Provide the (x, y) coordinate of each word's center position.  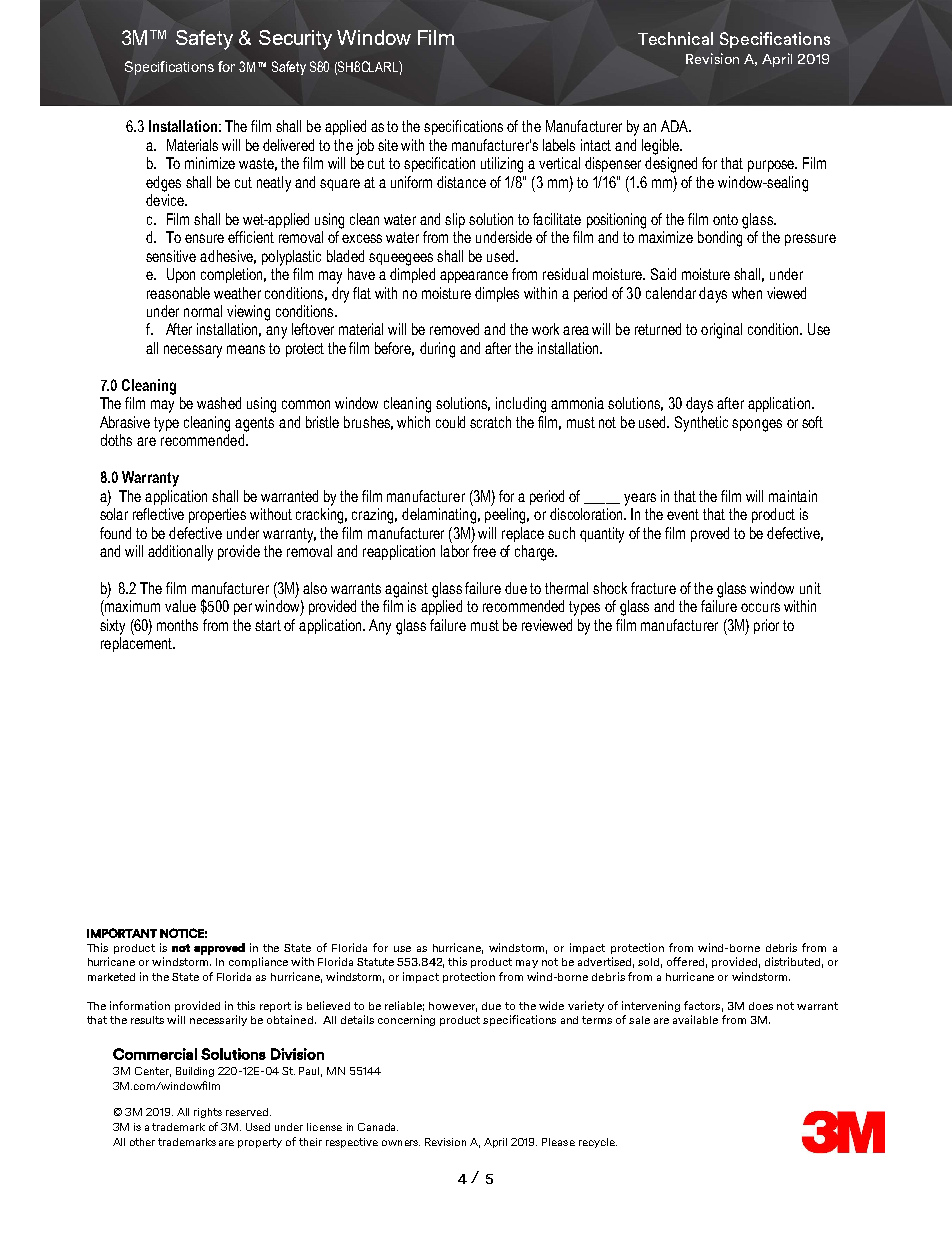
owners (401, 1143)
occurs (760, 607)
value (180, 606)
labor (455, 551)
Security (295, 40)
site (388, 145)
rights (208, 1113)
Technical (675, 38)
